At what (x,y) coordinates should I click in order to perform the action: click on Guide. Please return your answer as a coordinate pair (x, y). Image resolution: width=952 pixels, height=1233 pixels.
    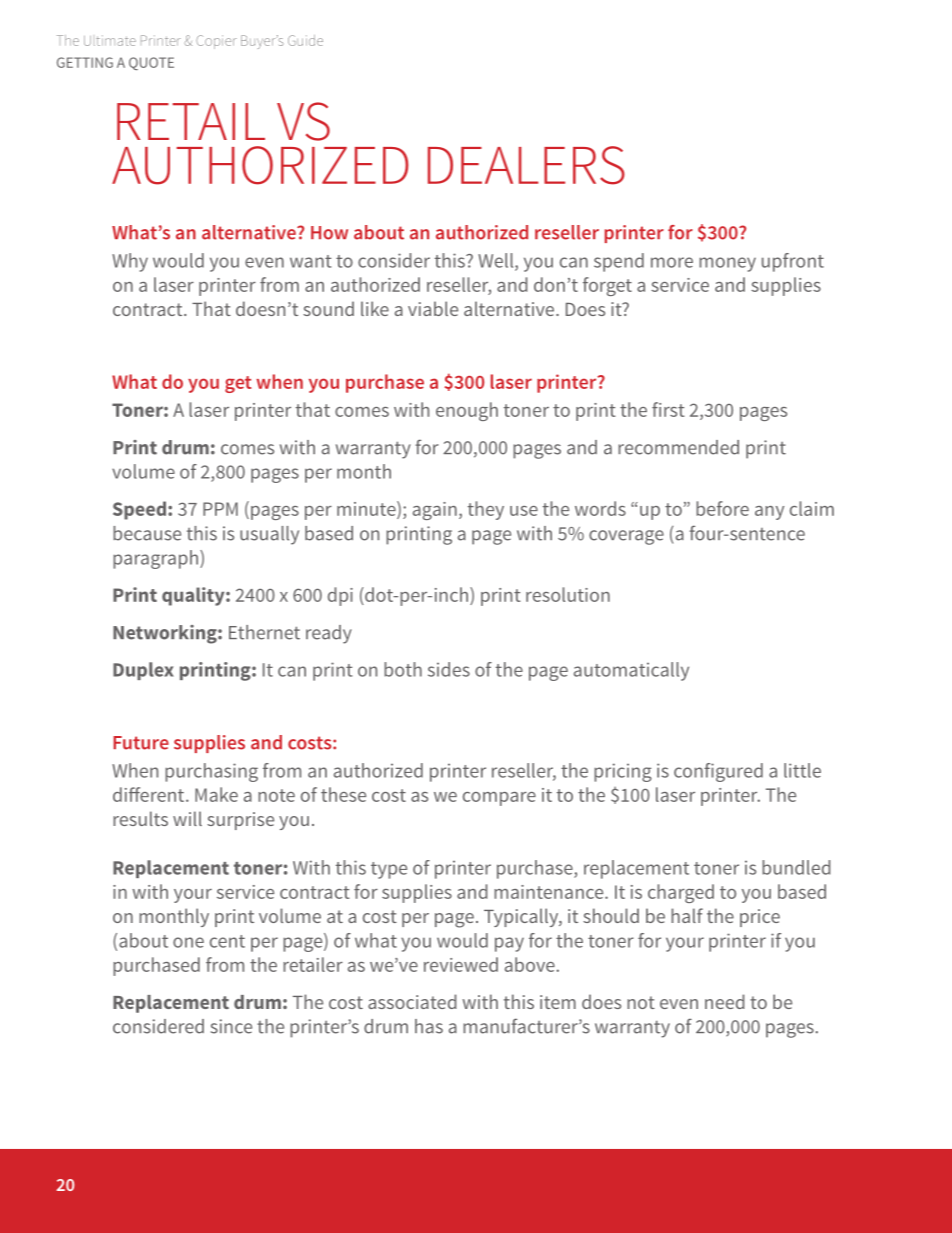
    Looking at the image, I should click on (305, 40).
